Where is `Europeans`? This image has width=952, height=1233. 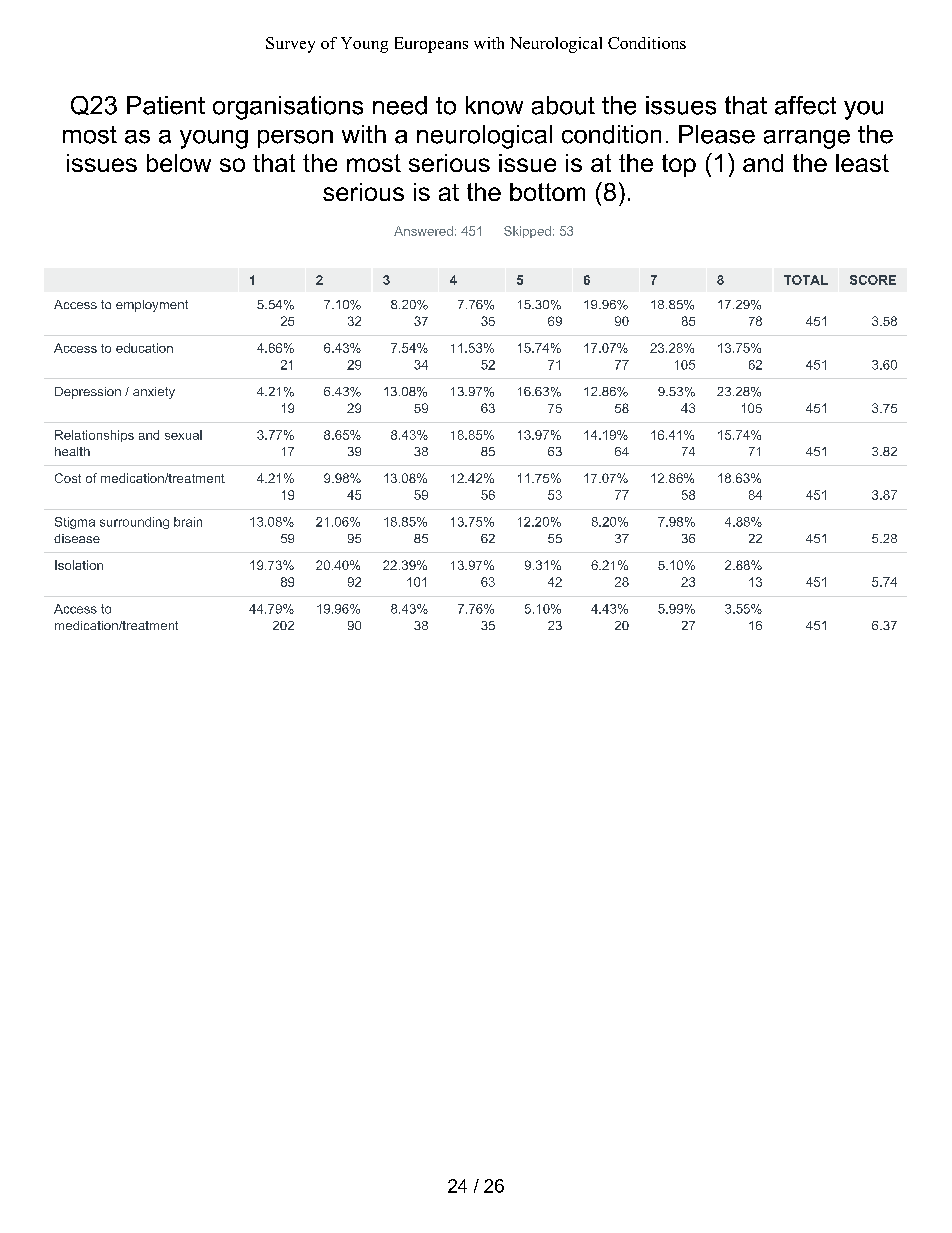
Europeans is located at coordinates (431, 45).
